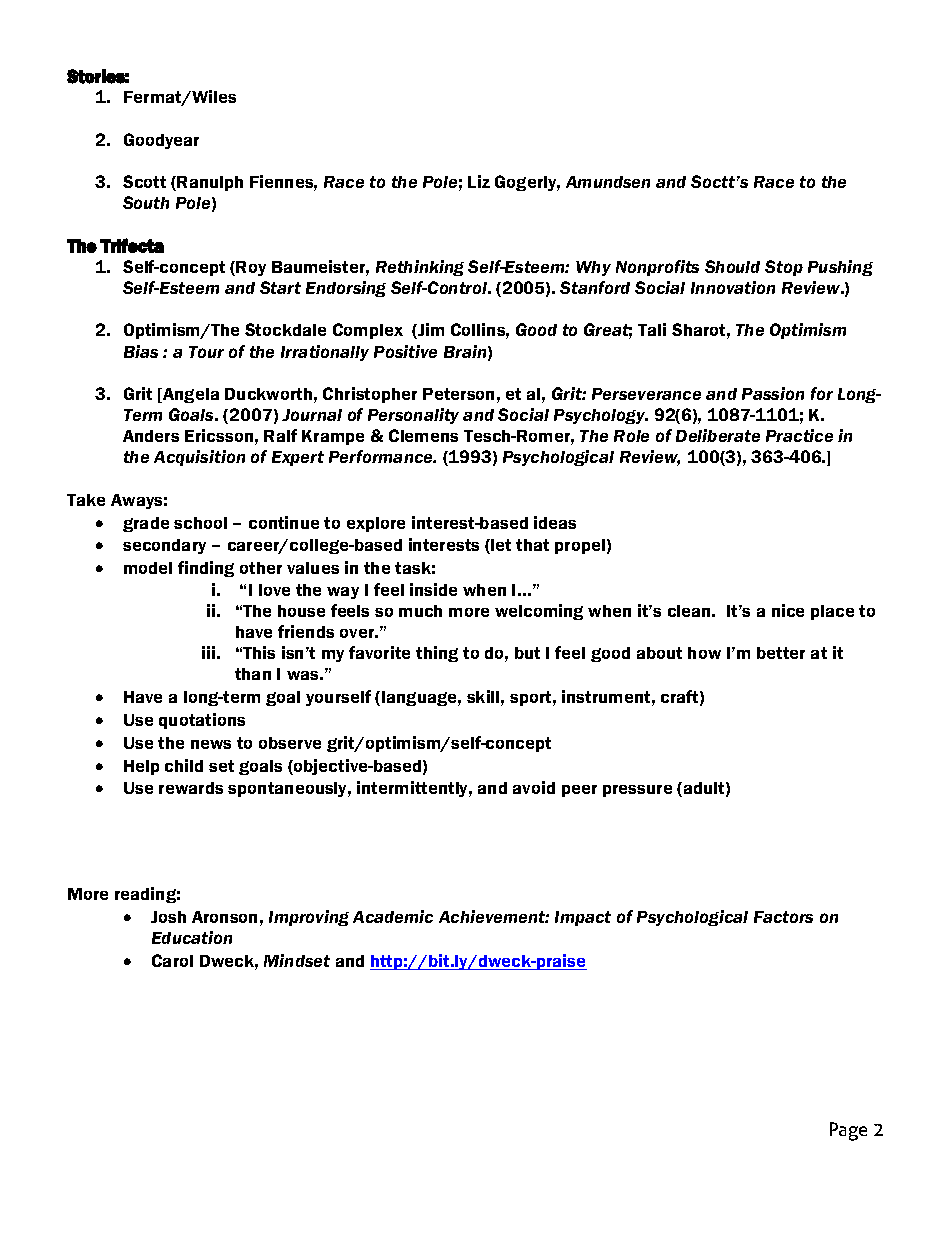  I want to click on Anders, so click(151, 436).
